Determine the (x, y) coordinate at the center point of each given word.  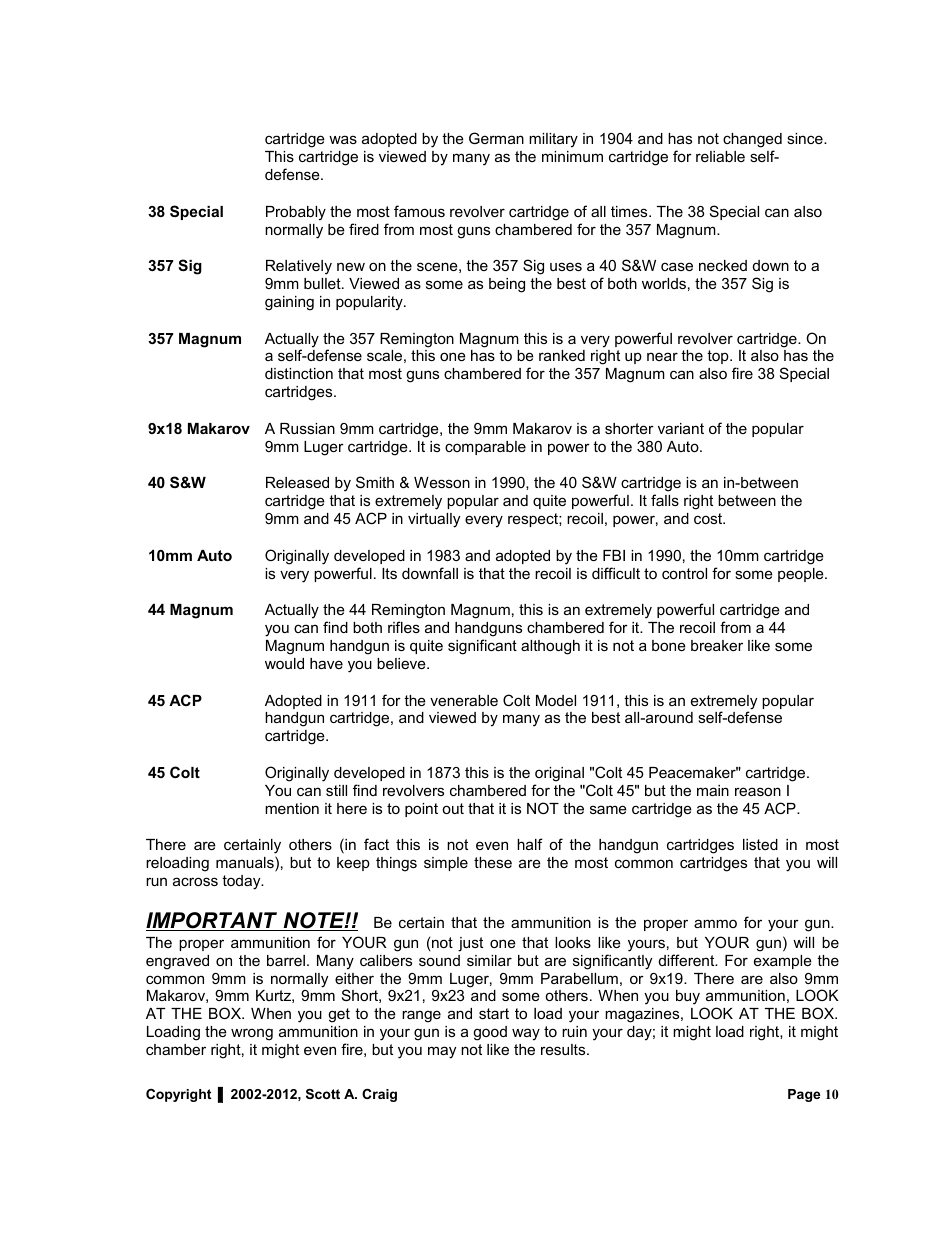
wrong (252, 1034)
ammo (715, 923)
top (719, 357)
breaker (717, 645)
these (493, 862)
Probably (296, 213)
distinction (299, 373)
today (242, 882)
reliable (720, 156)
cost (709, 518)
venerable (464, 700)
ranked (562, 355)
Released (297, 482)
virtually (434, 520)
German (496, 138)
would (284, 663)
